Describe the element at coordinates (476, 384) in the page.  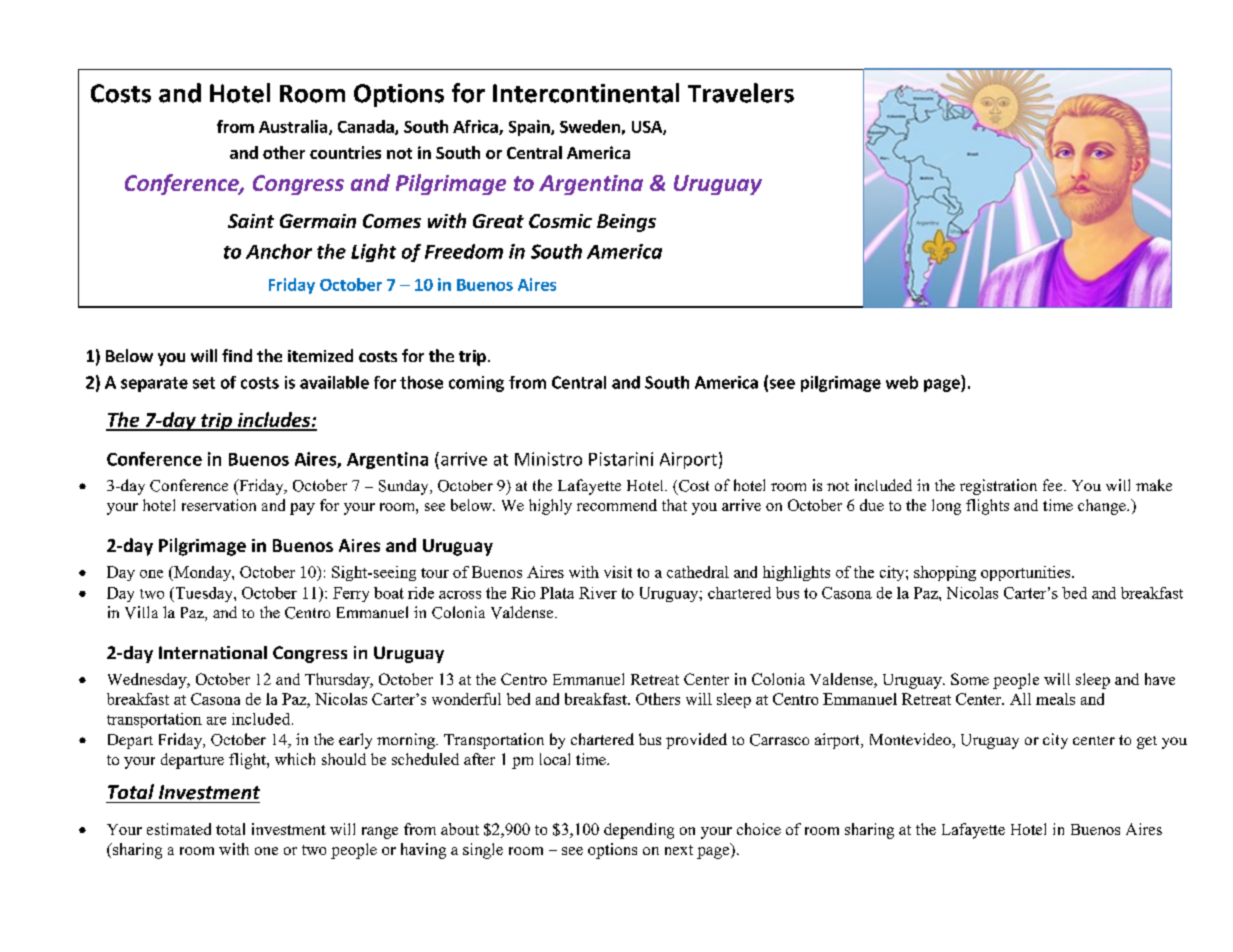
I see `coming` at that location.
